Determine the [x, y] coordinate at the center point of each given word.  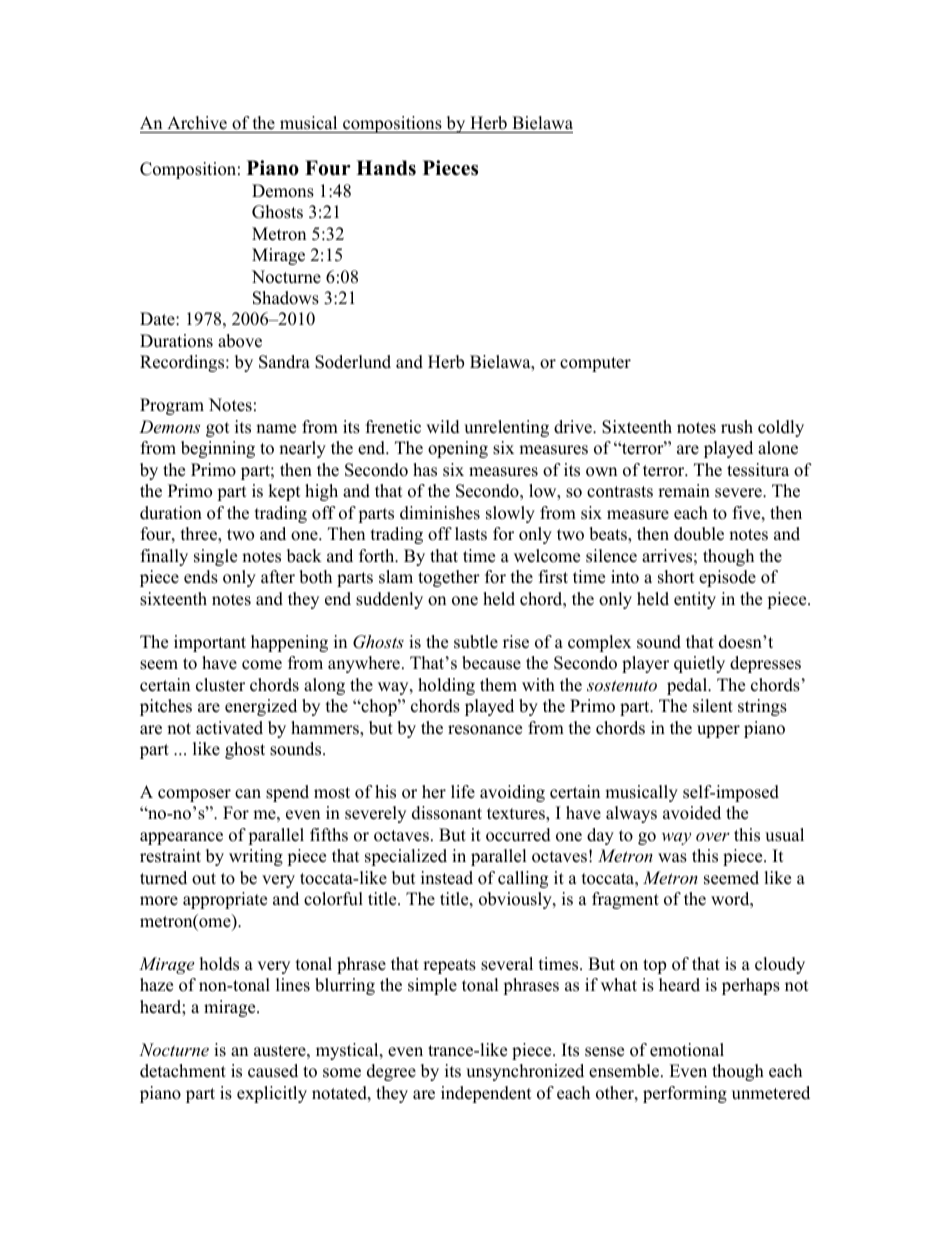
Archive [197, 123]
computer [595, 364]
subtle [476, 642]
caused [273, 1071]
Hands [386, 168]
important [210, 643]
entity [695, 600]
